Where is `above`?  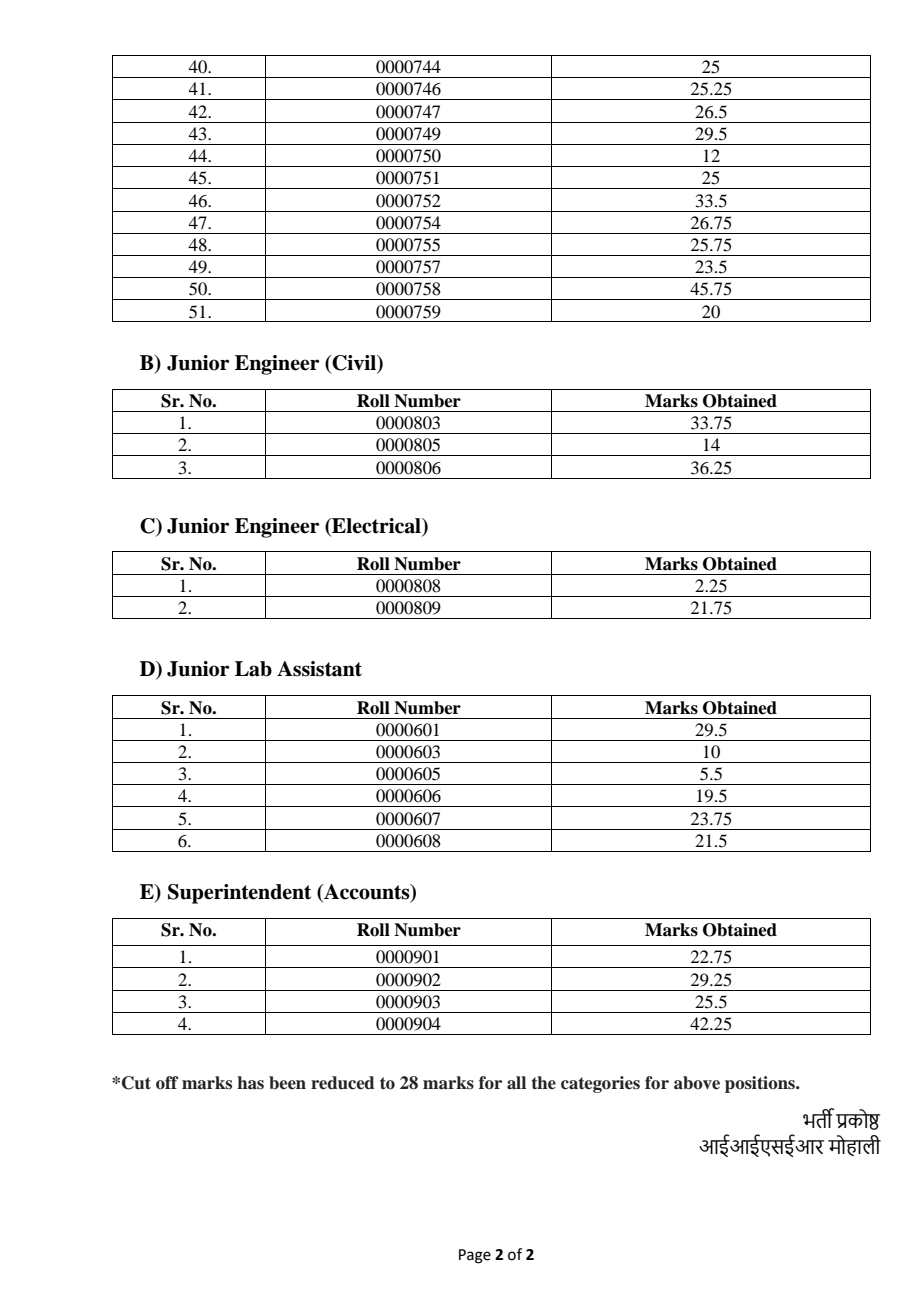
above is located at coordinates (697, 1083).
